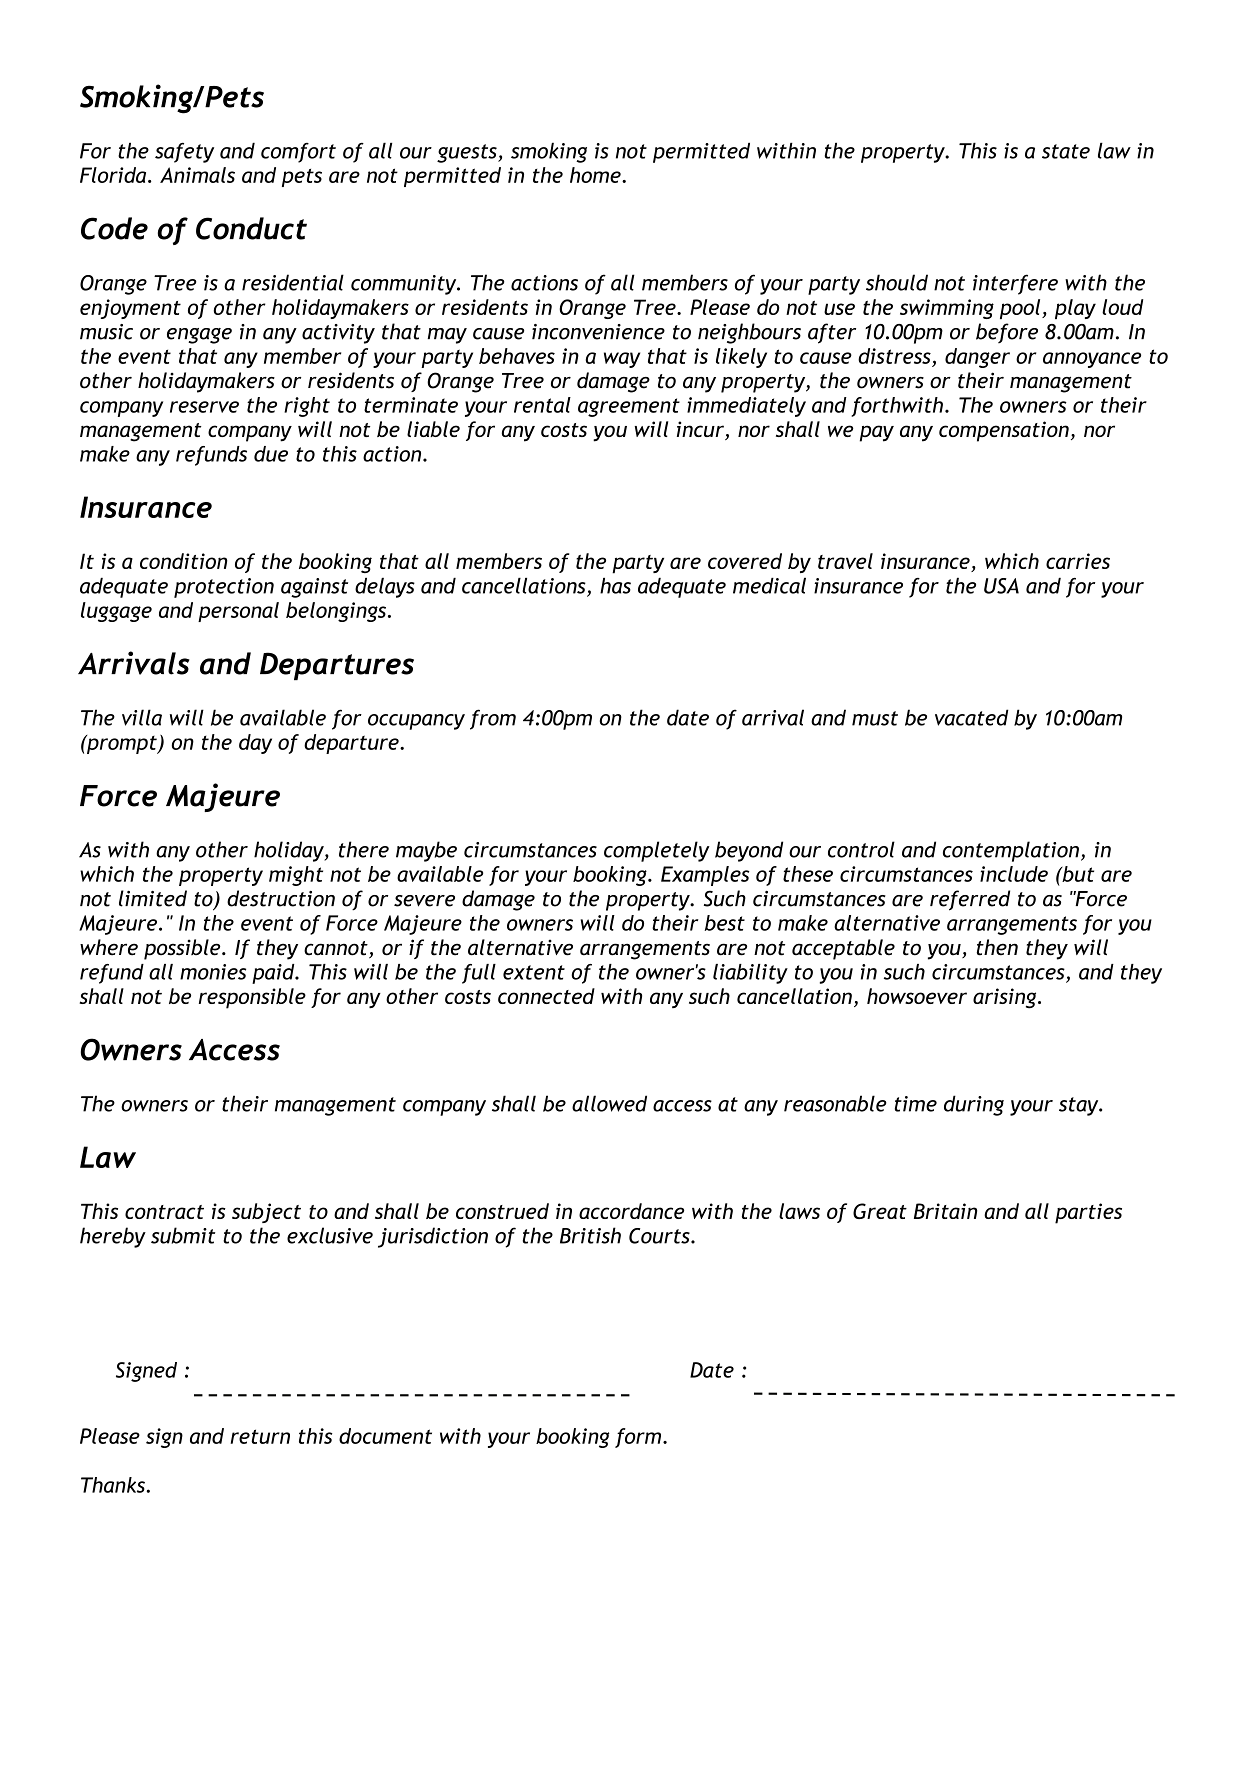 This page has width=1252, height=1772. Describe the element at coordinates (197, 175) in the page. I see `Animals` at that location.
